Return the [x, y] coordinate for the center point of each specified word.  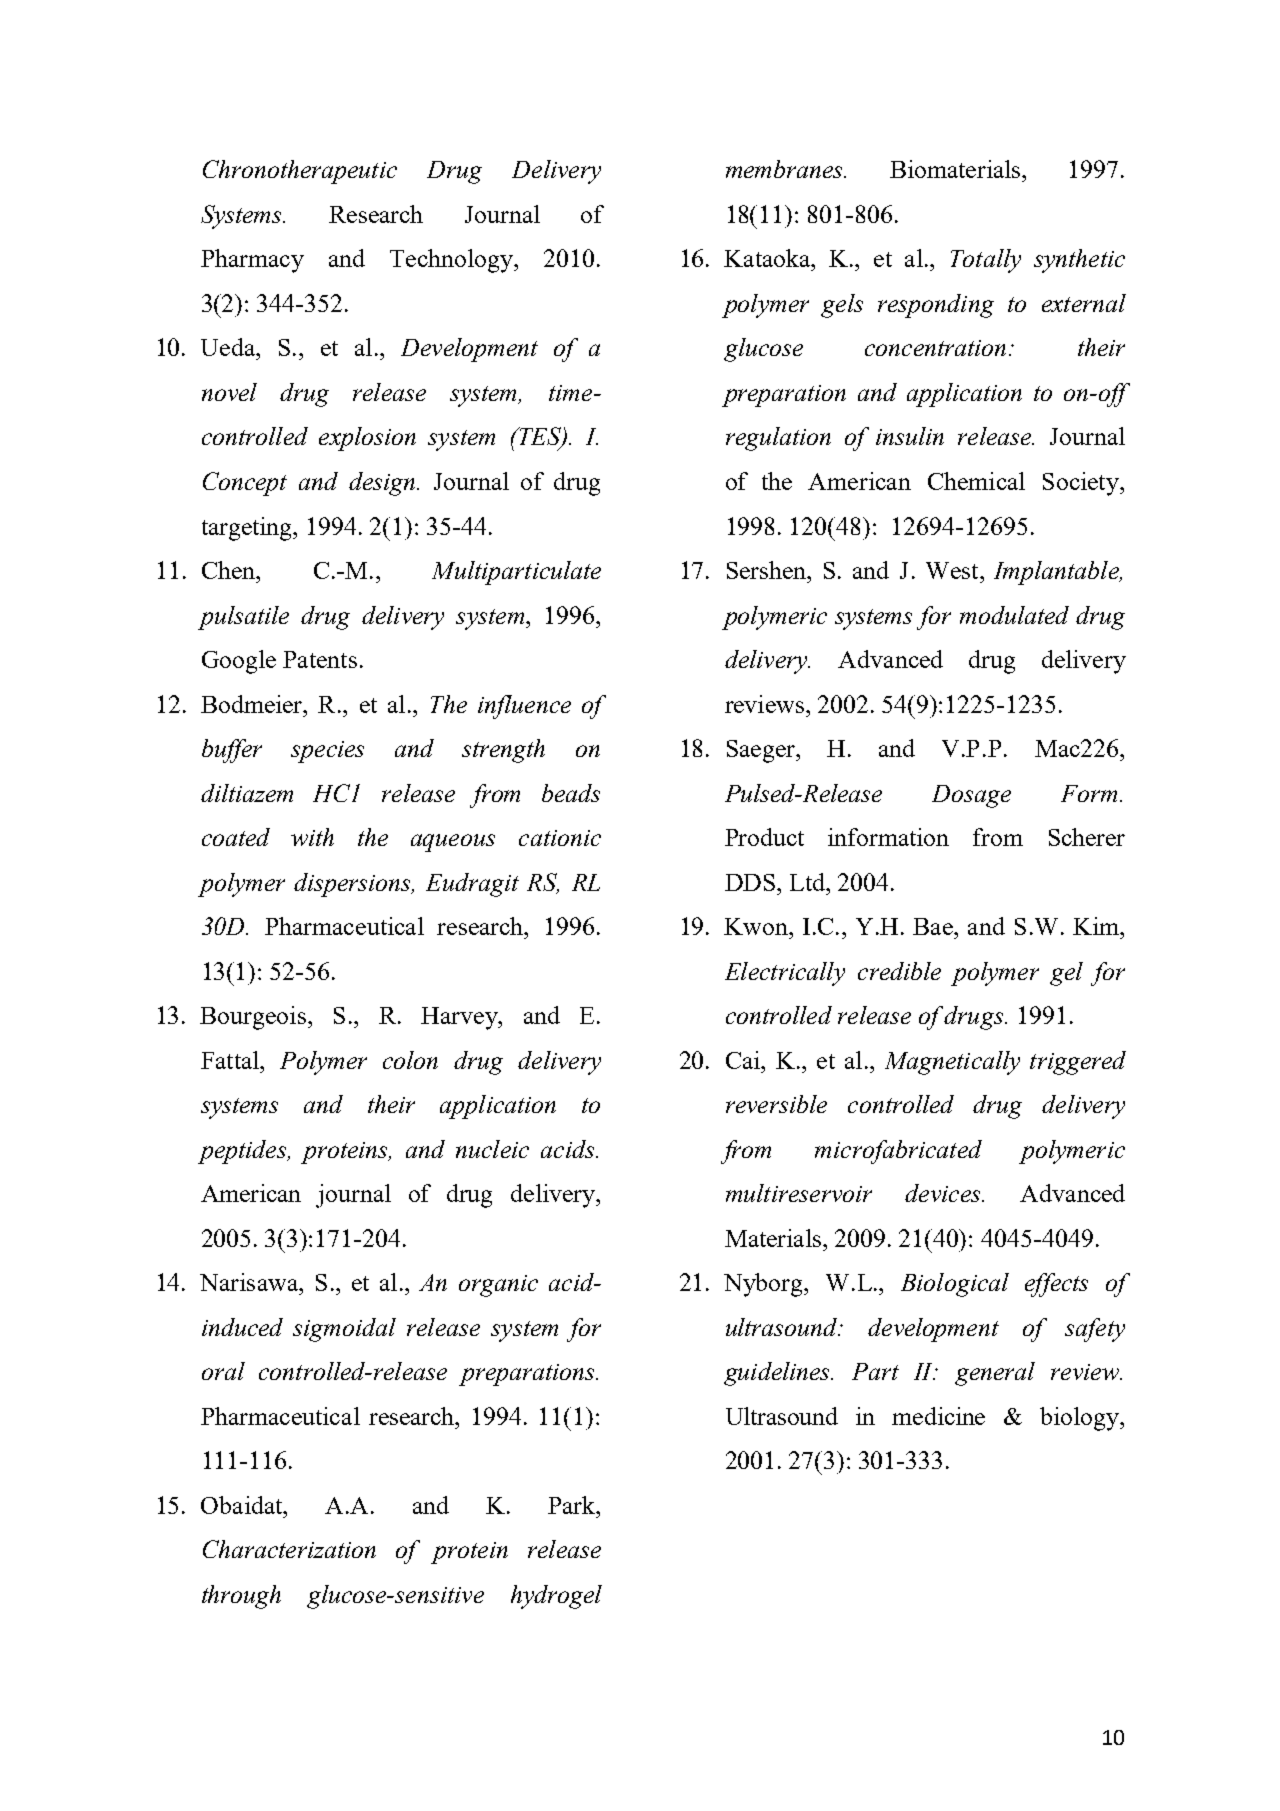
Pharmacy [252, 261]
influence [524, 707]
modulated [1014, 615]
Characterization [289, 1549]
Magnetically [952, 1063]
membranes [785, 169]
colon [410, 1060]
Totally [986, 261]
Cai [744, 1060]
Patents [320, 659]
